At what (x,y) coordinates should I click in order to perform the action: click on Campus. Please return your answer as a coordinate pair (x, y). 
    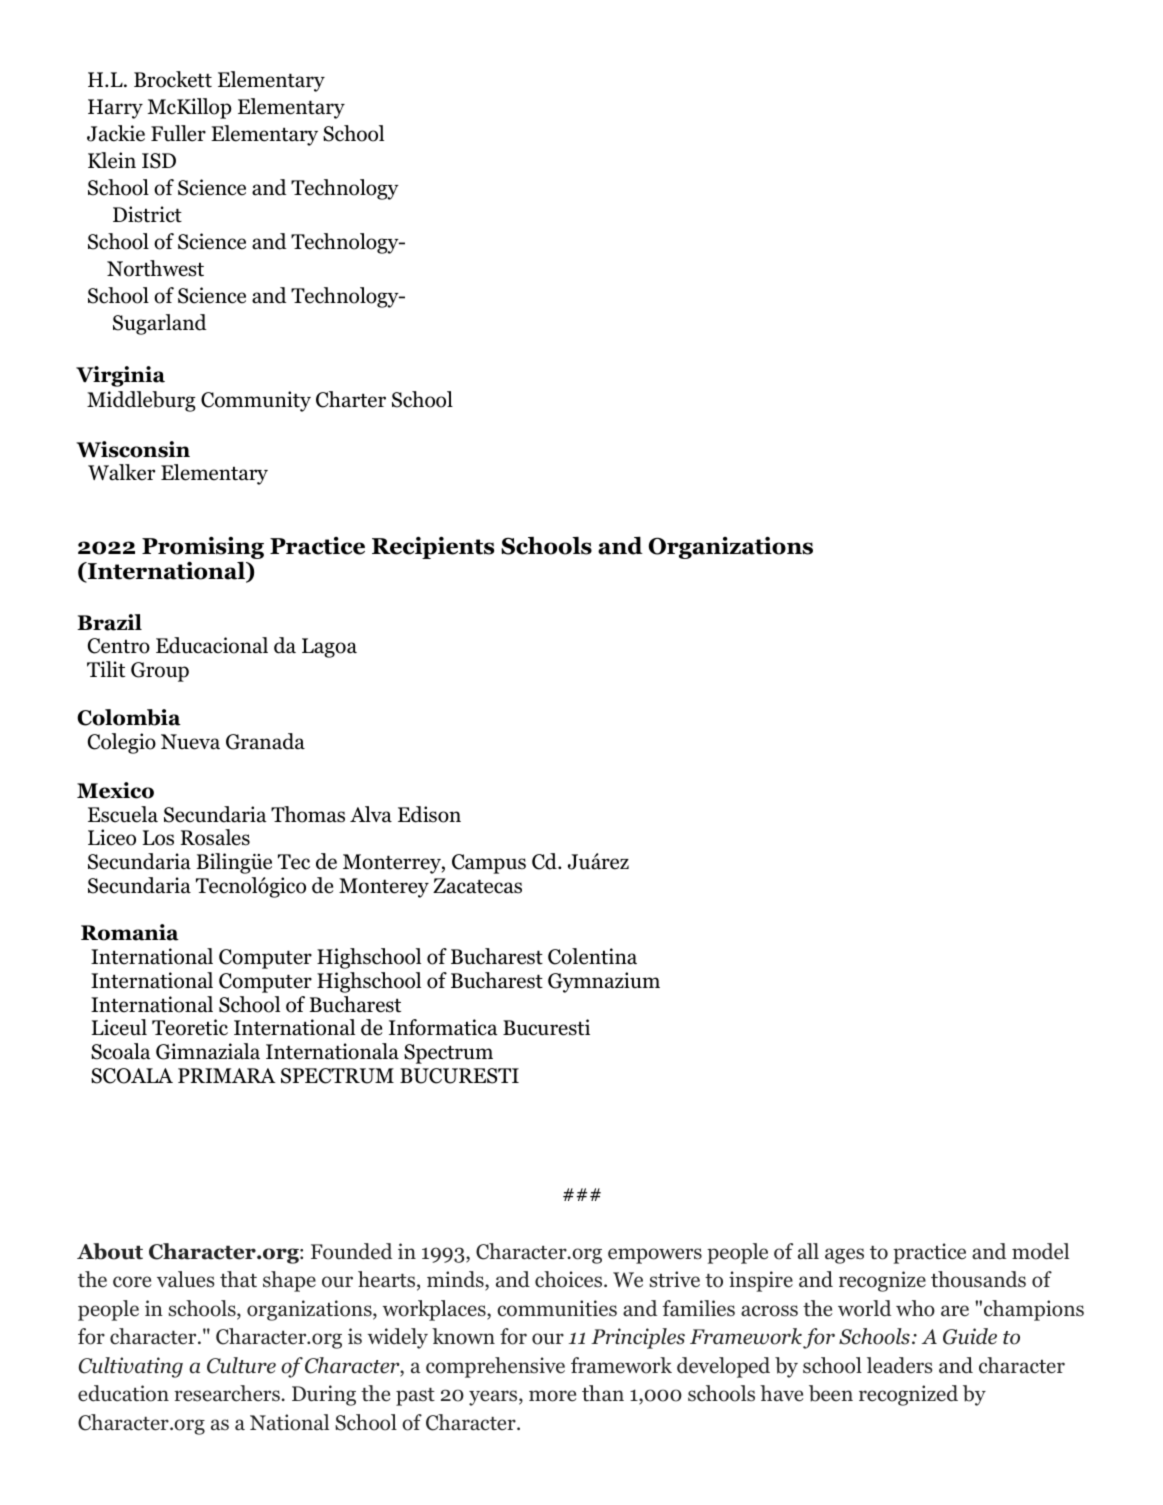
    Looking at the image, I should click on (489, 864).
